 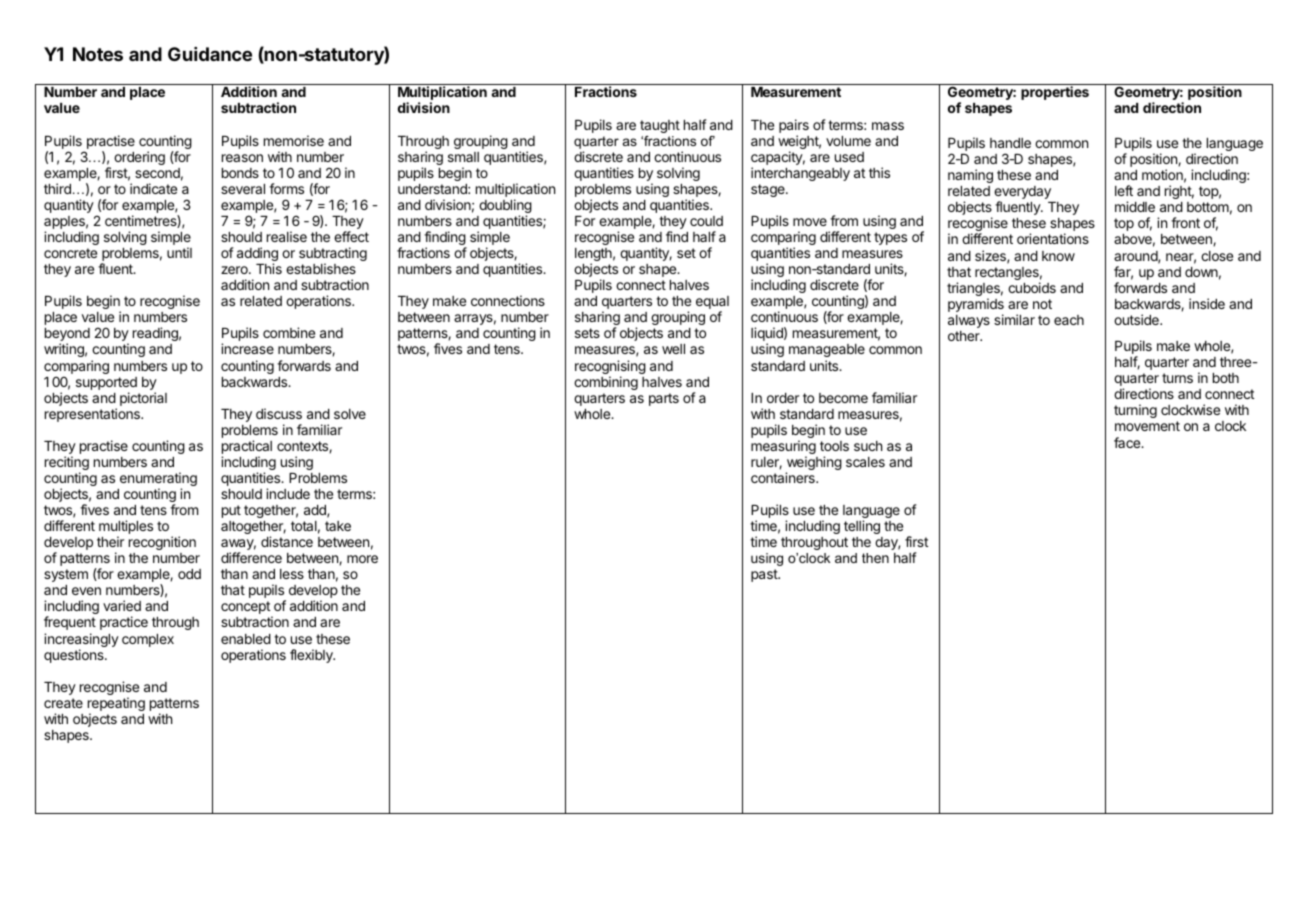 What do you see at coordinates (660, 126) in the image?
I see `taught` at bounding box center [660, 126].
